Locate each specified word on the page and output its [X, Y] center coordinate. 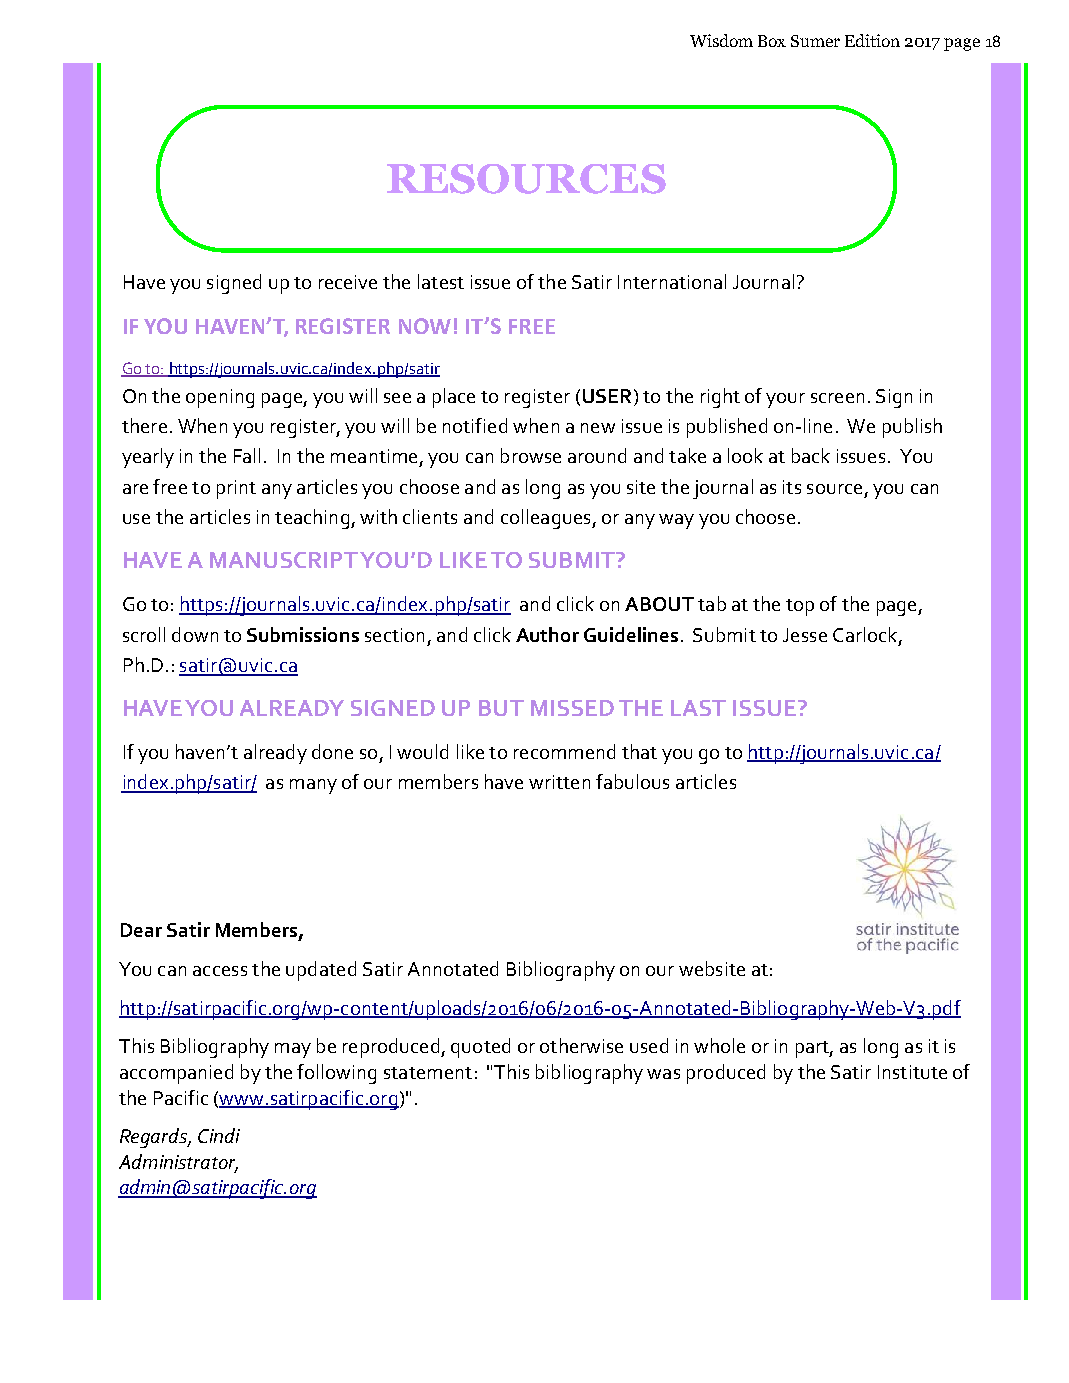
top [800, 607]
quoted [480, 1048]
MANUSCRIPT [284, 560]
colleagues [547, 519]
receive [348, 282]
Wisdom [721, 40]
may [293, 1050]
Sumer [815, 41]
